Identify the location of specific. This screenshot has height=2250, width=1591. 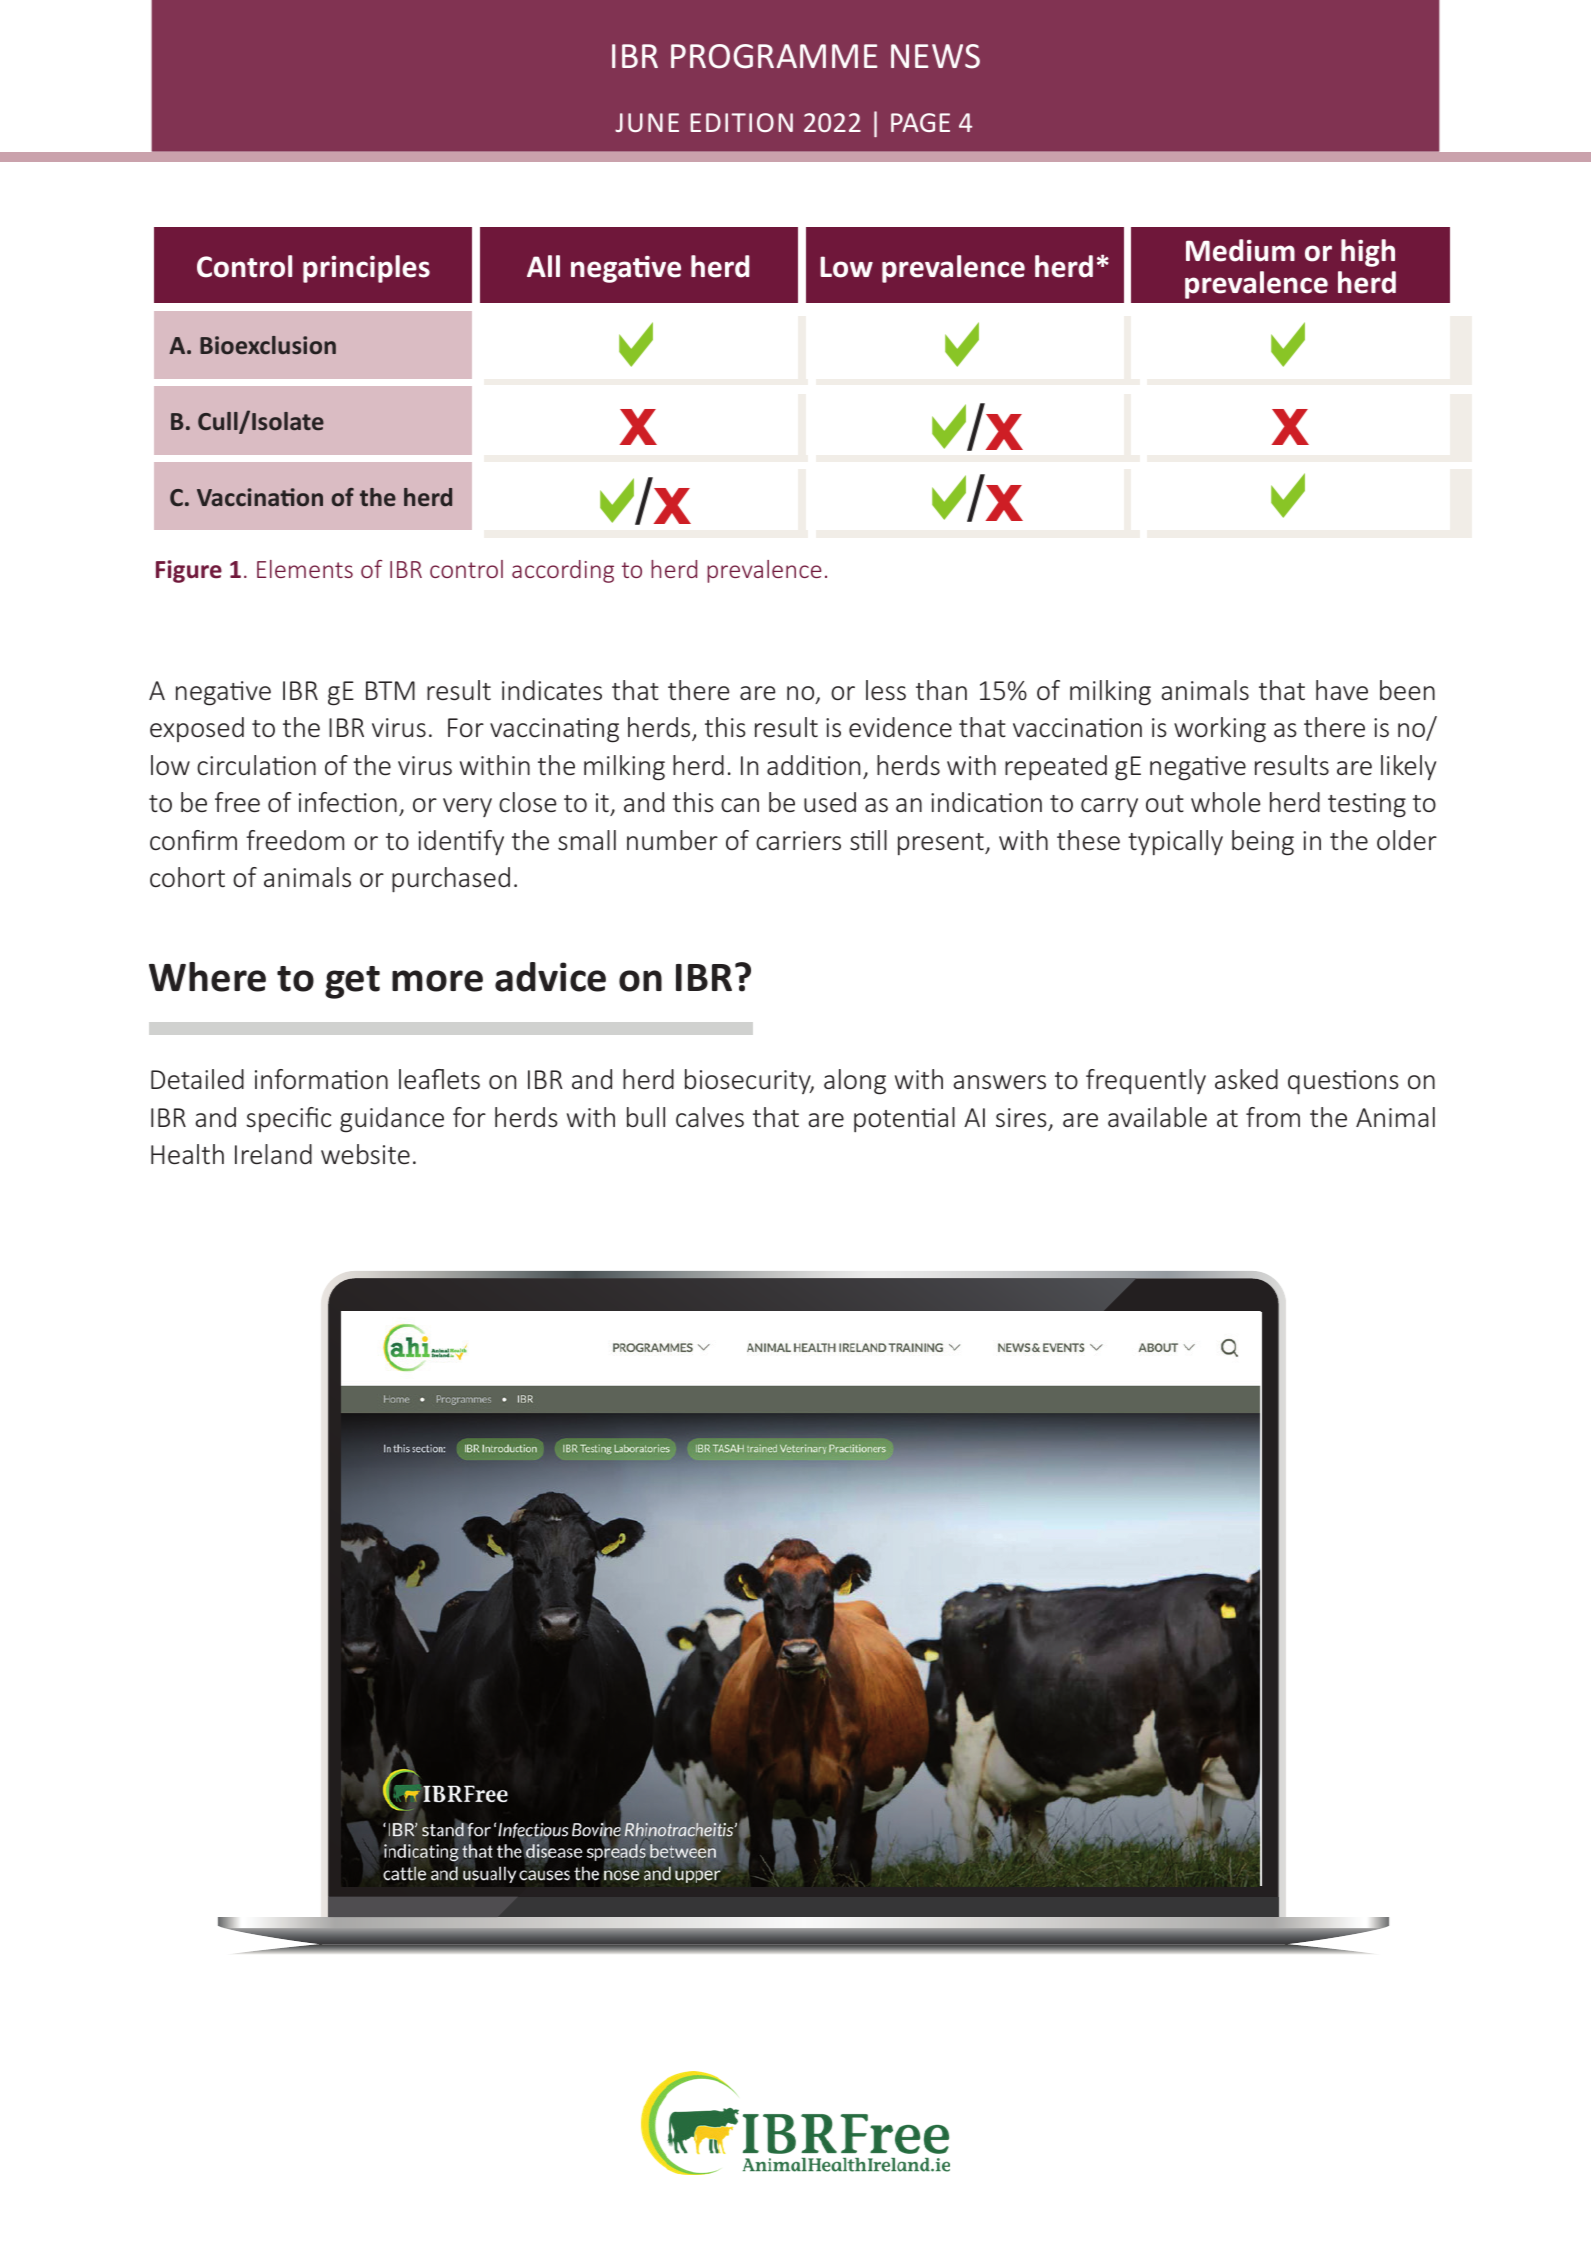
(288, 1119).
